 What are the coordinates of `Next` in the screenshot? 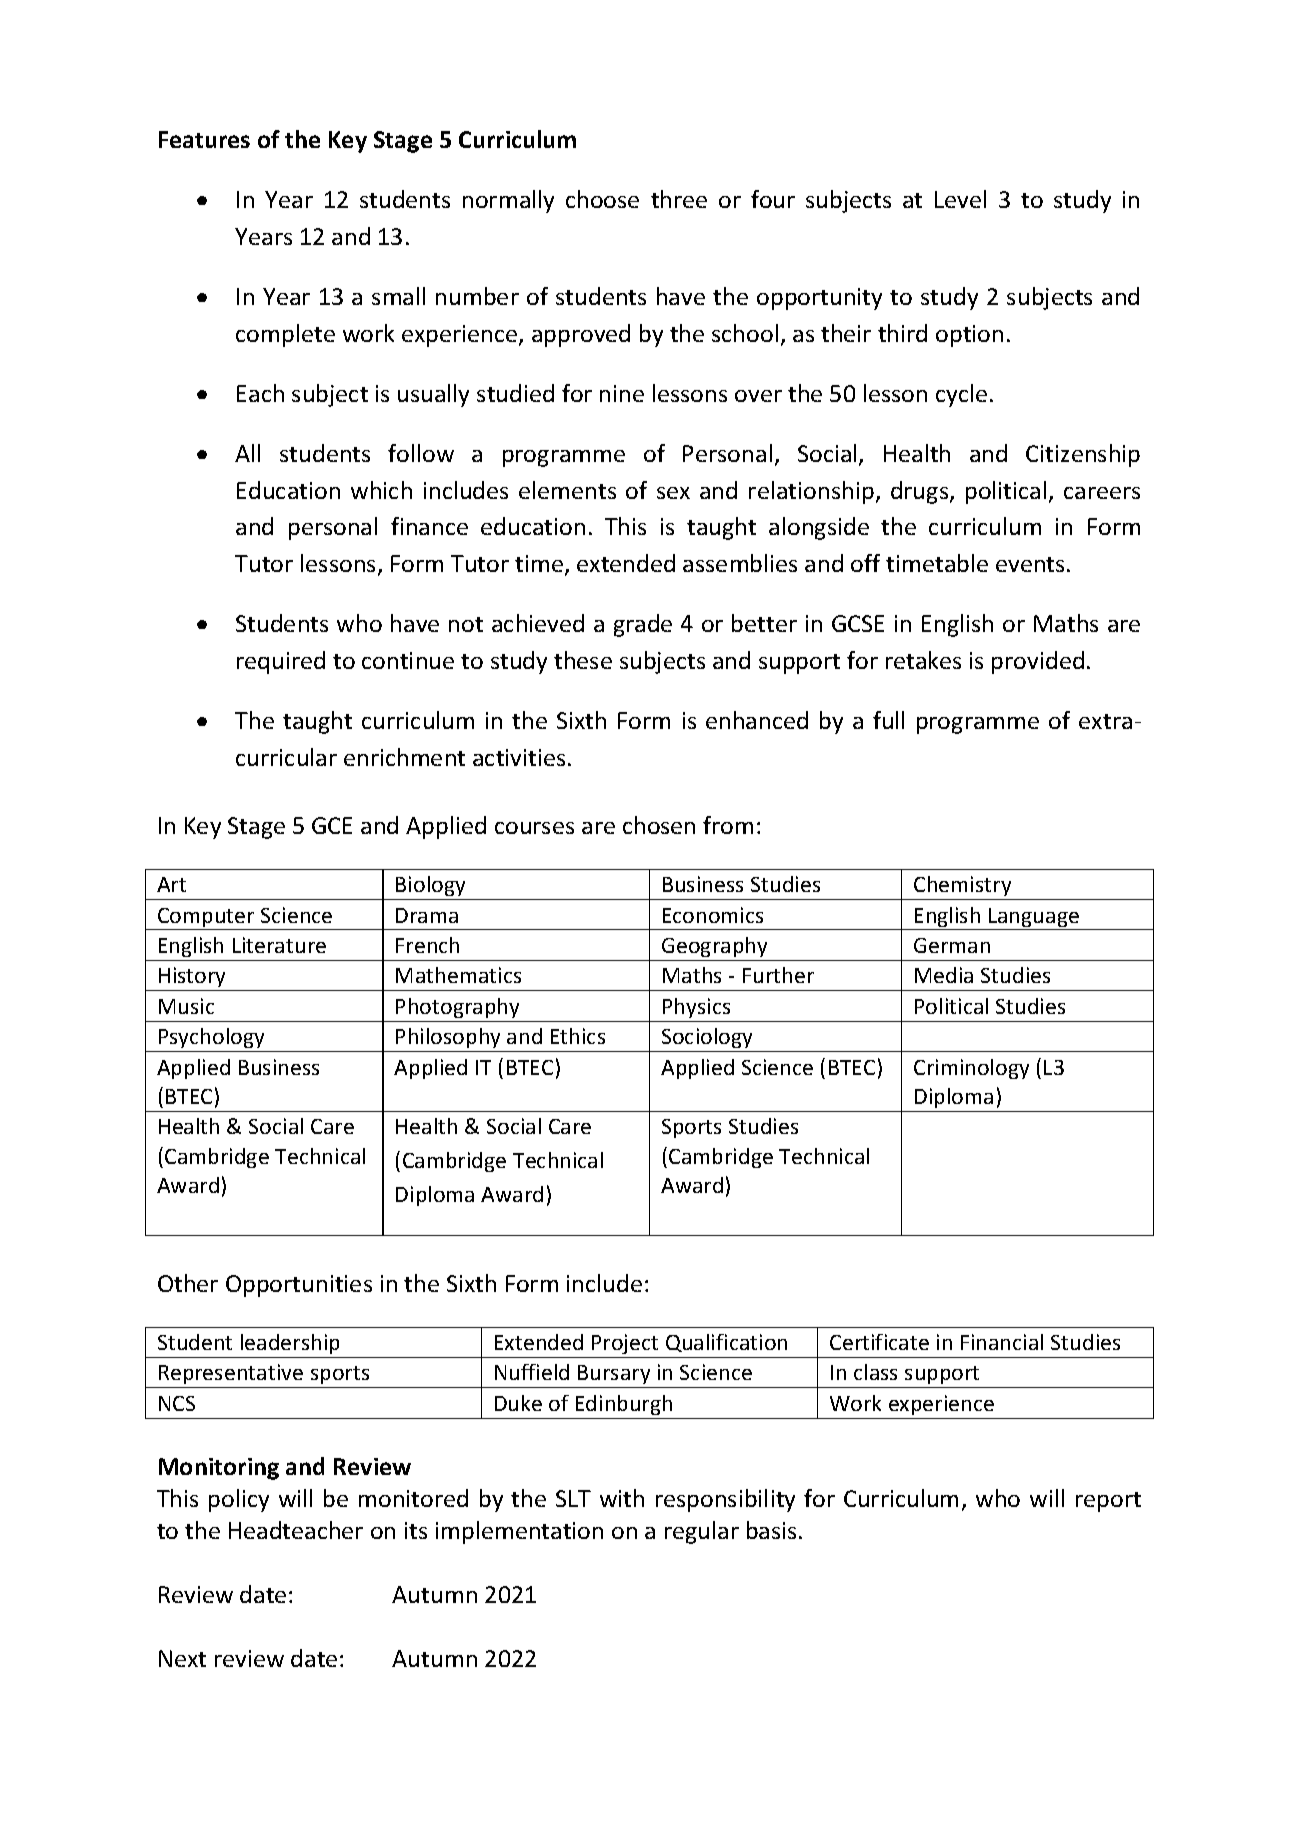 It's located at (182, 1658).
